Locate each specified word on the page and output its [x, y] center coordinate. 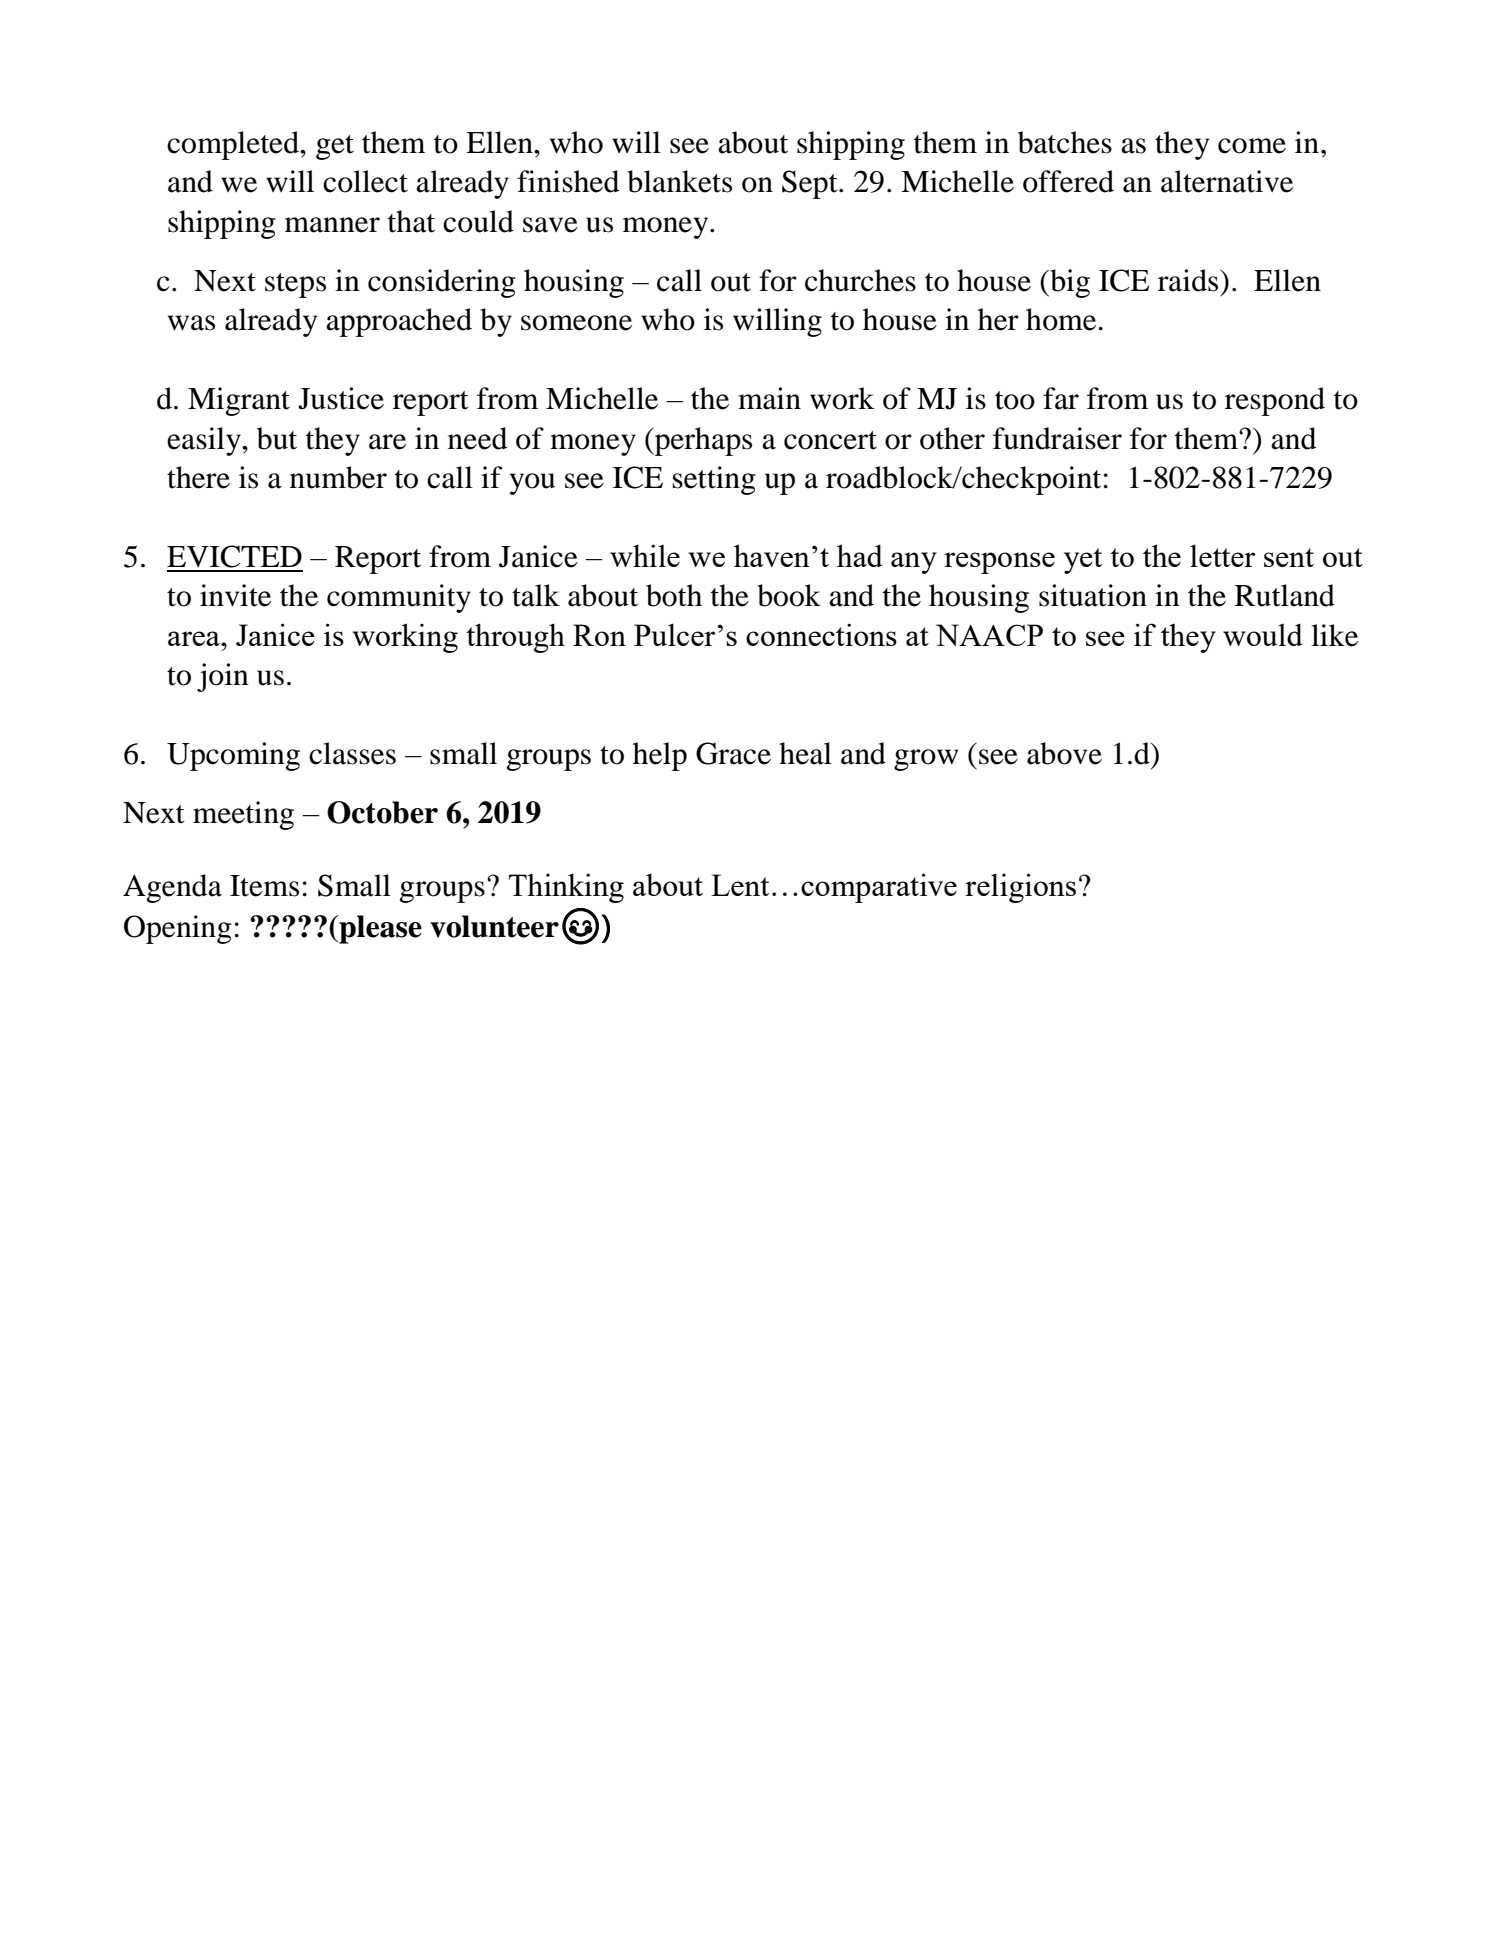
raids [1189, 280]
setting [714, 480]
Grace [733, 753]
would [1263, 634]
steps [295, 285]
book [789, 595]
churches [860, 280]
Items [264, 886]
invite [235, 595]
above [1064, 753]
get [335, 147]
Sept [811, 184]
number [338, 477]
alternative [1227, 181]
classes [352, 753]
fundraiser [1057, 438]
